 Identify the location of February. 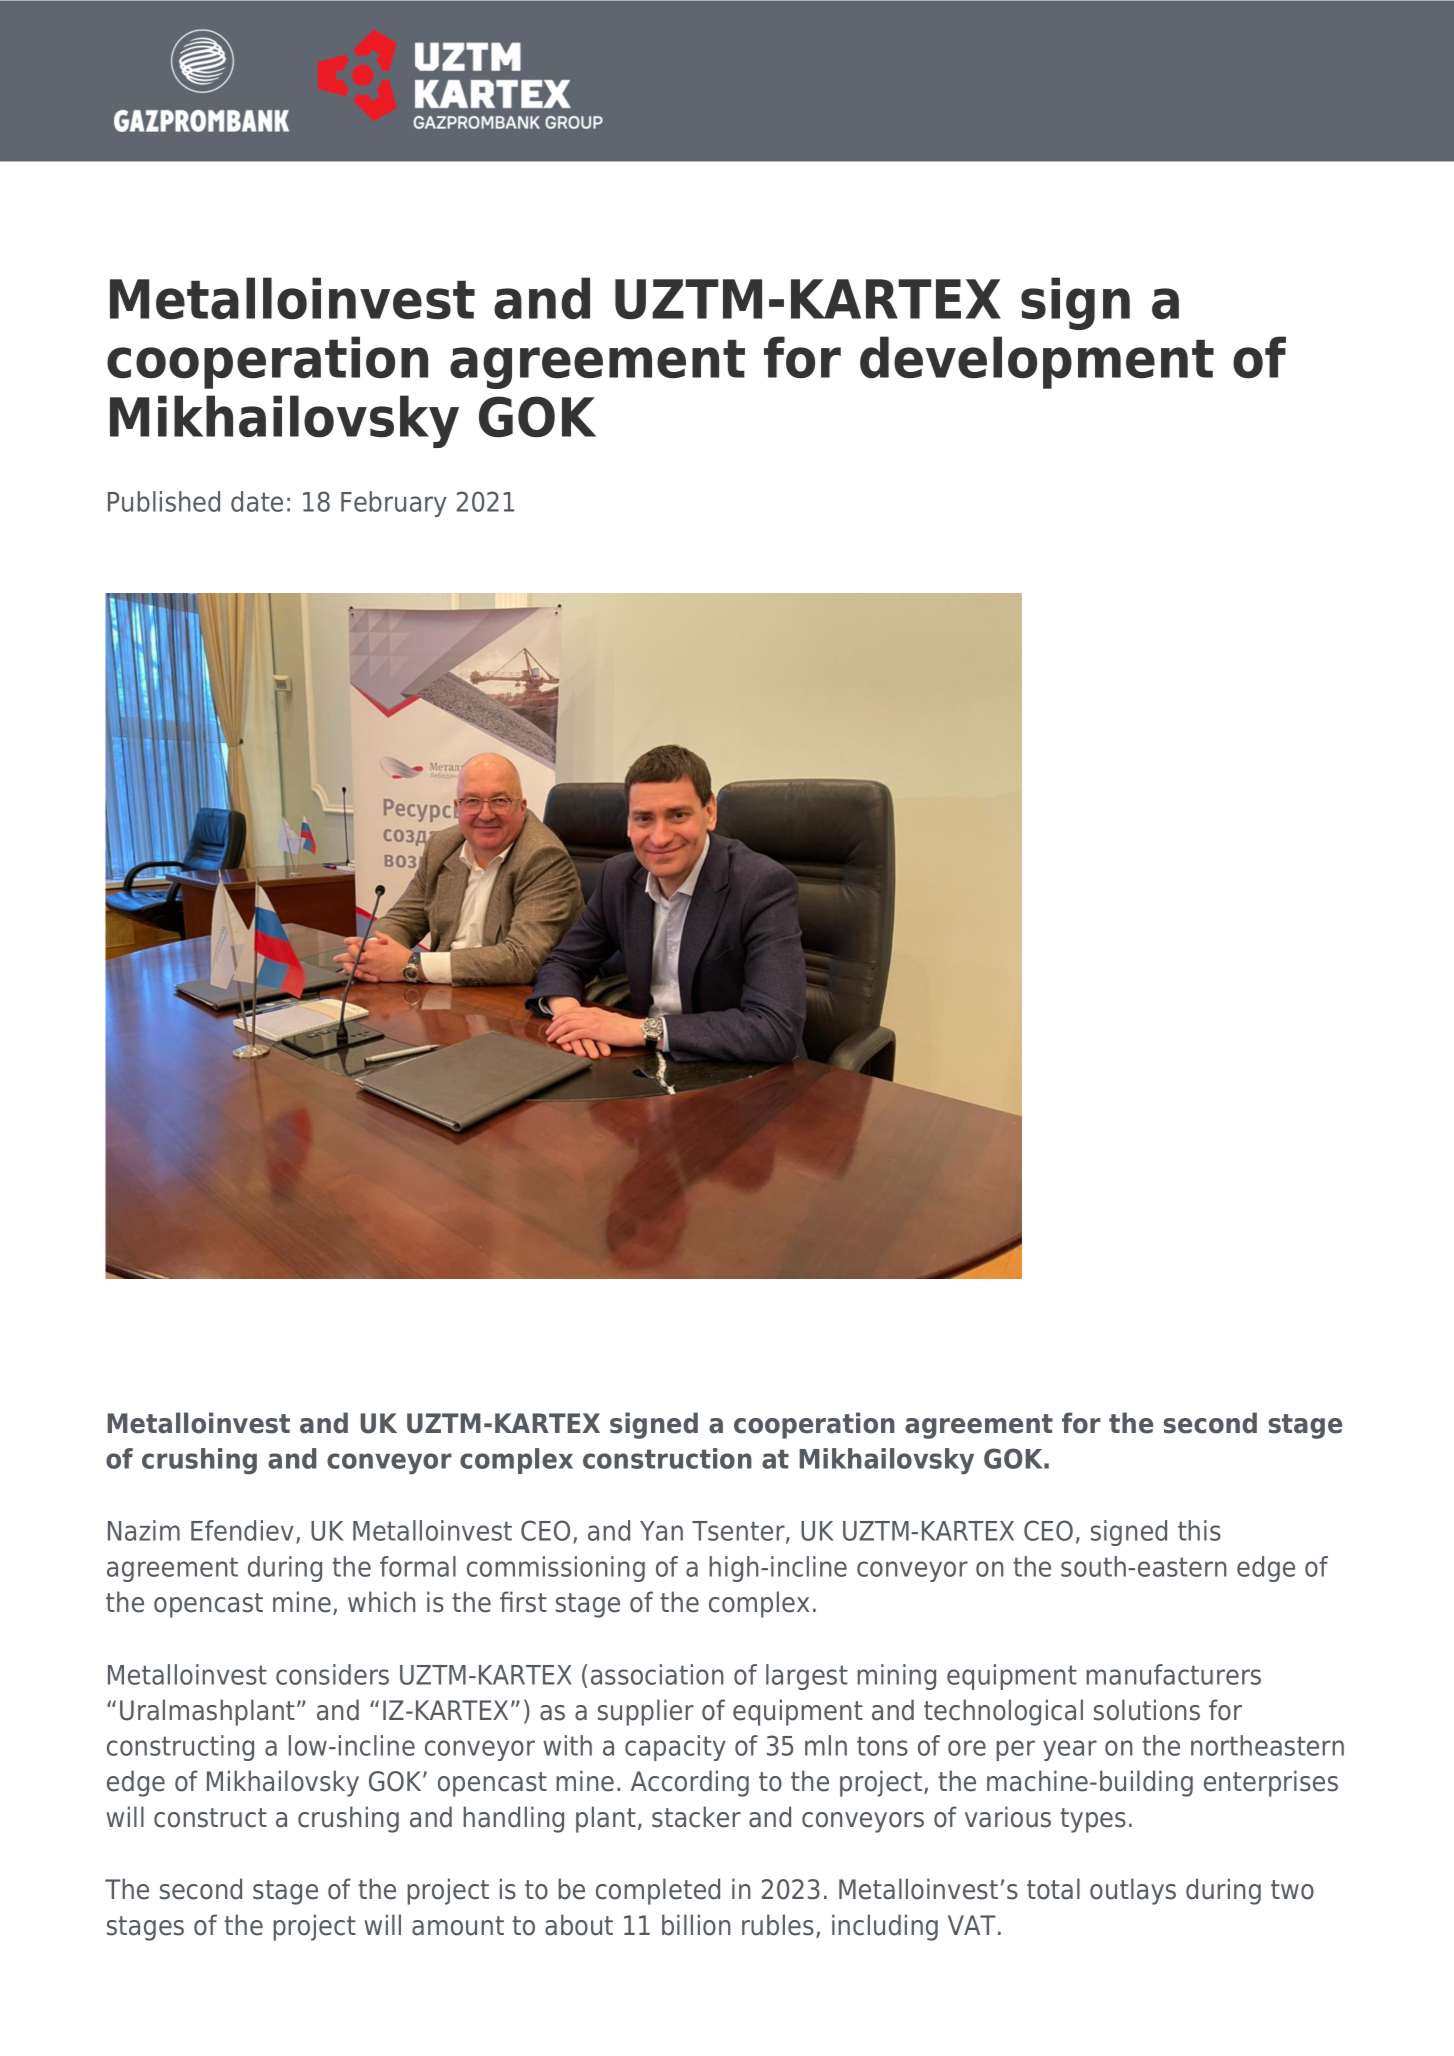
(394, 504).
